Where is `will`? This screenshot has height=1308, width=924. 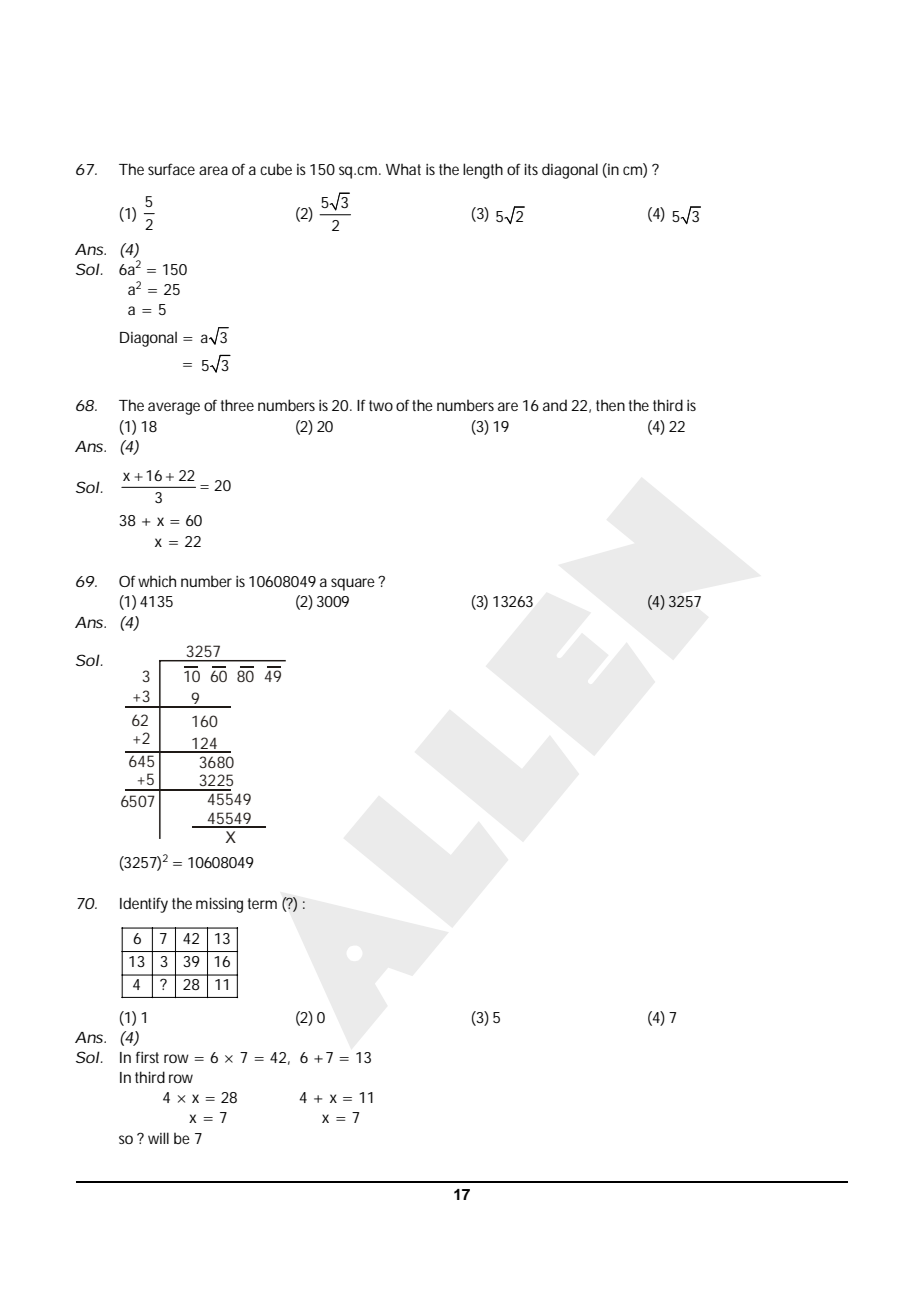
will is located at coordinates (158, 1138).
